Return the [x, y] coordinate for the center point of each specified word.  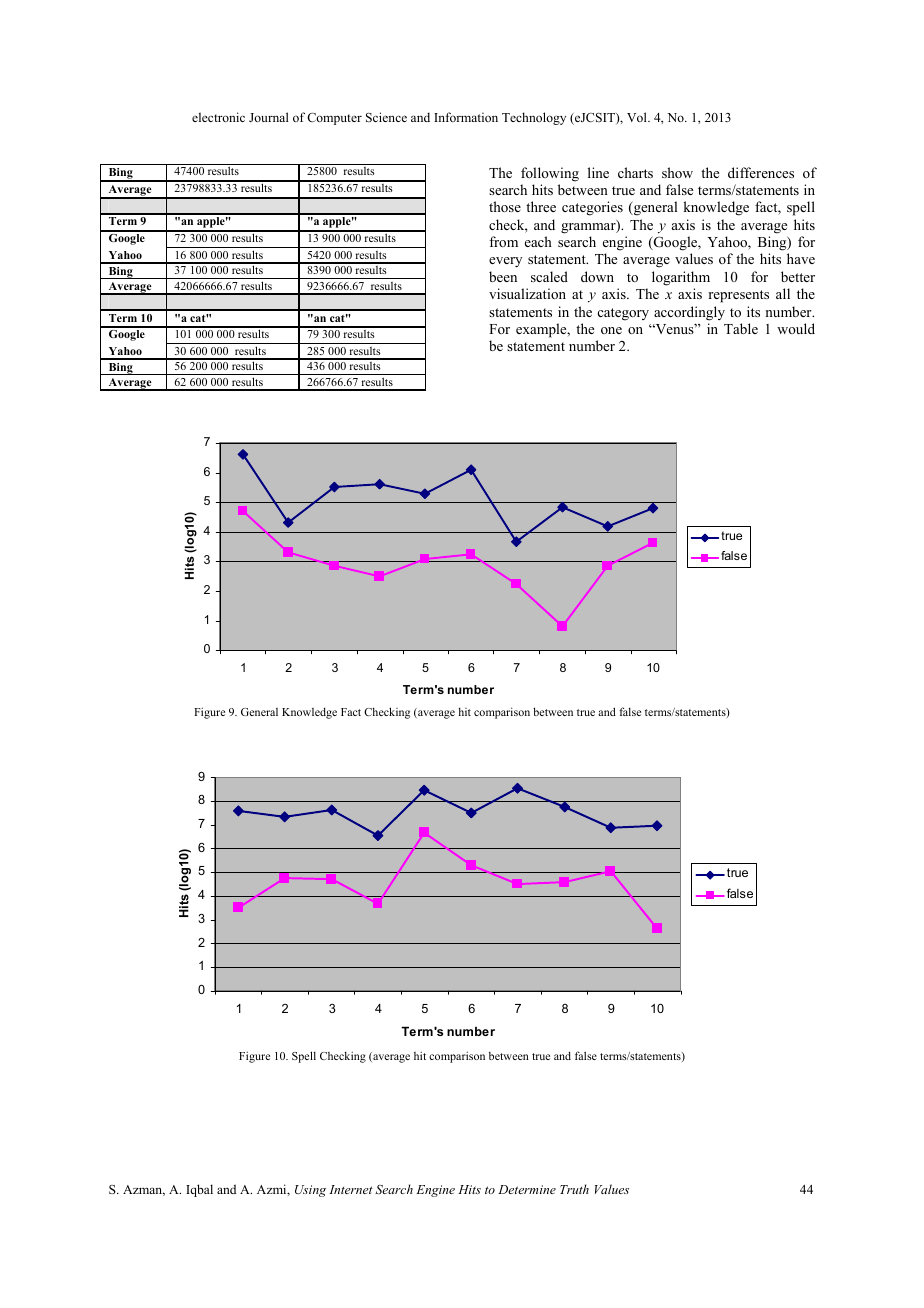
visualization [527, 293]
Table [741, 328]
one [611, 330]
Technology [534, 118]
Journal [269, 117]
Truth [574, 1189]
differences [761, 172]
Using [310, 1191]
